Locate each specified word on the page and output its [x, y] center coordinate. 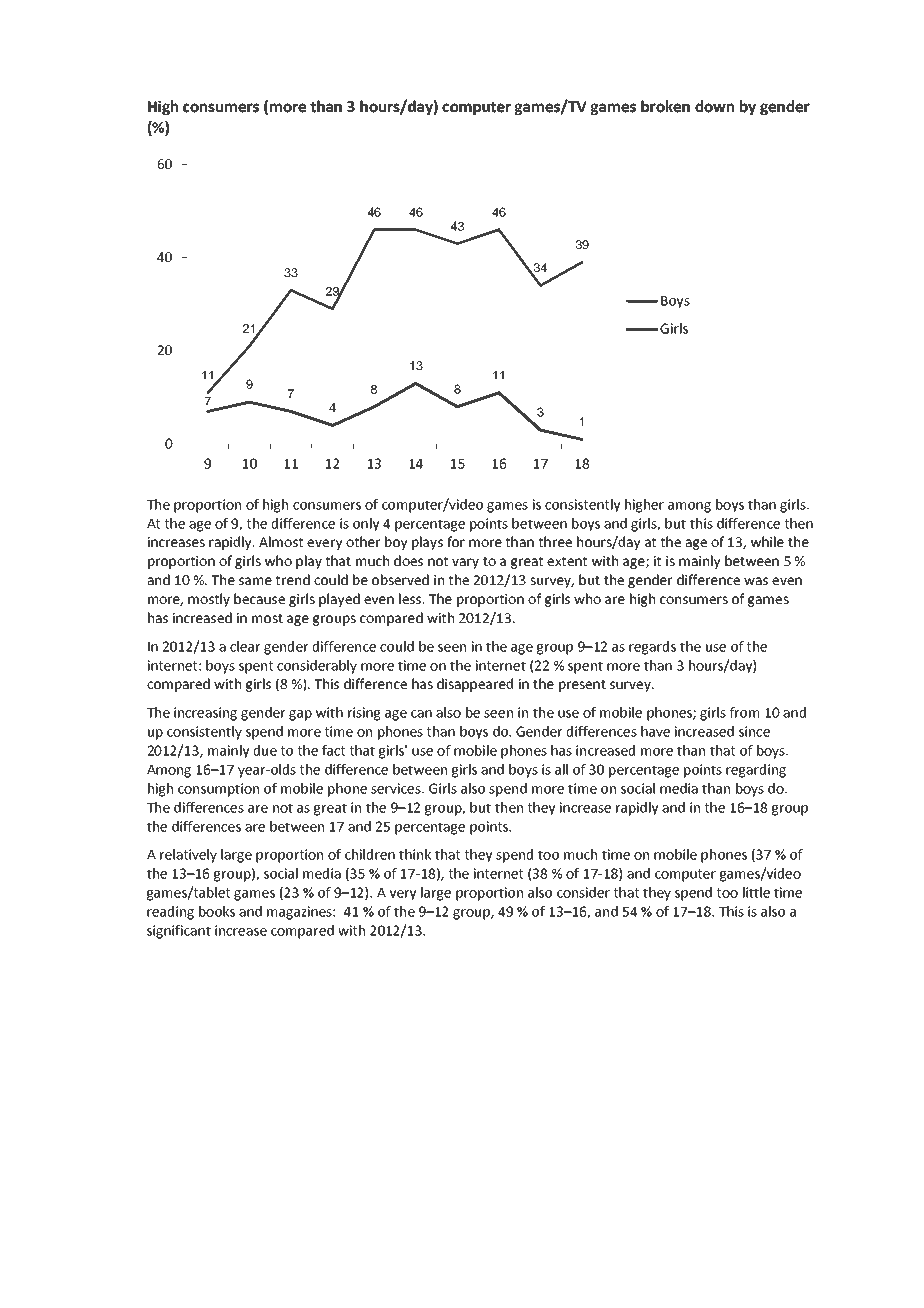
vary [465, 563]
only [366, 525]
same [255, 581]
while [767, 541]
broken [665, 106]
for [456, 541]
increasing [205, 714]
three [555, 541]
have [655, 731]
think [415, 854]
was [756, 581]
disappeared [475, 685]
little [756, 892]
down [714, 106]
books [217, 911]
